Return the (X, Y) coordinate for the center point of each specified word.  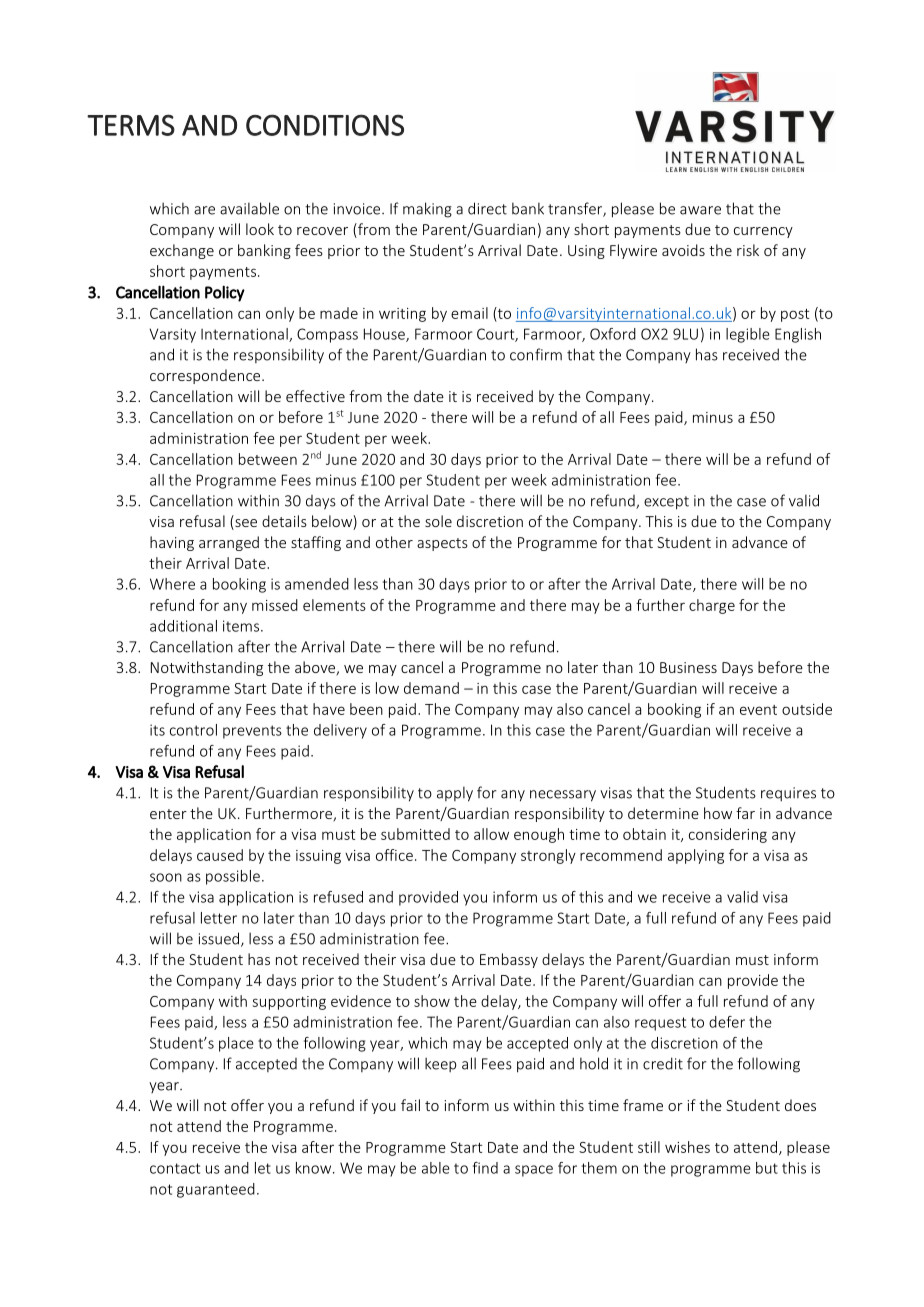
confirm (536, 354)
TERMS (131, 125)
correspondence (206, 376)
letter (219, 918)
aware (700, 210)
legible (748, 335)
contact (175, 1168)
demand (431, 688)
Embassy (509, 960)
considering (728, 835)
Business (688, 667)
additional (183, 626)
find (485, 1168)
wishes (687, 1147)
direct (487, 208)
